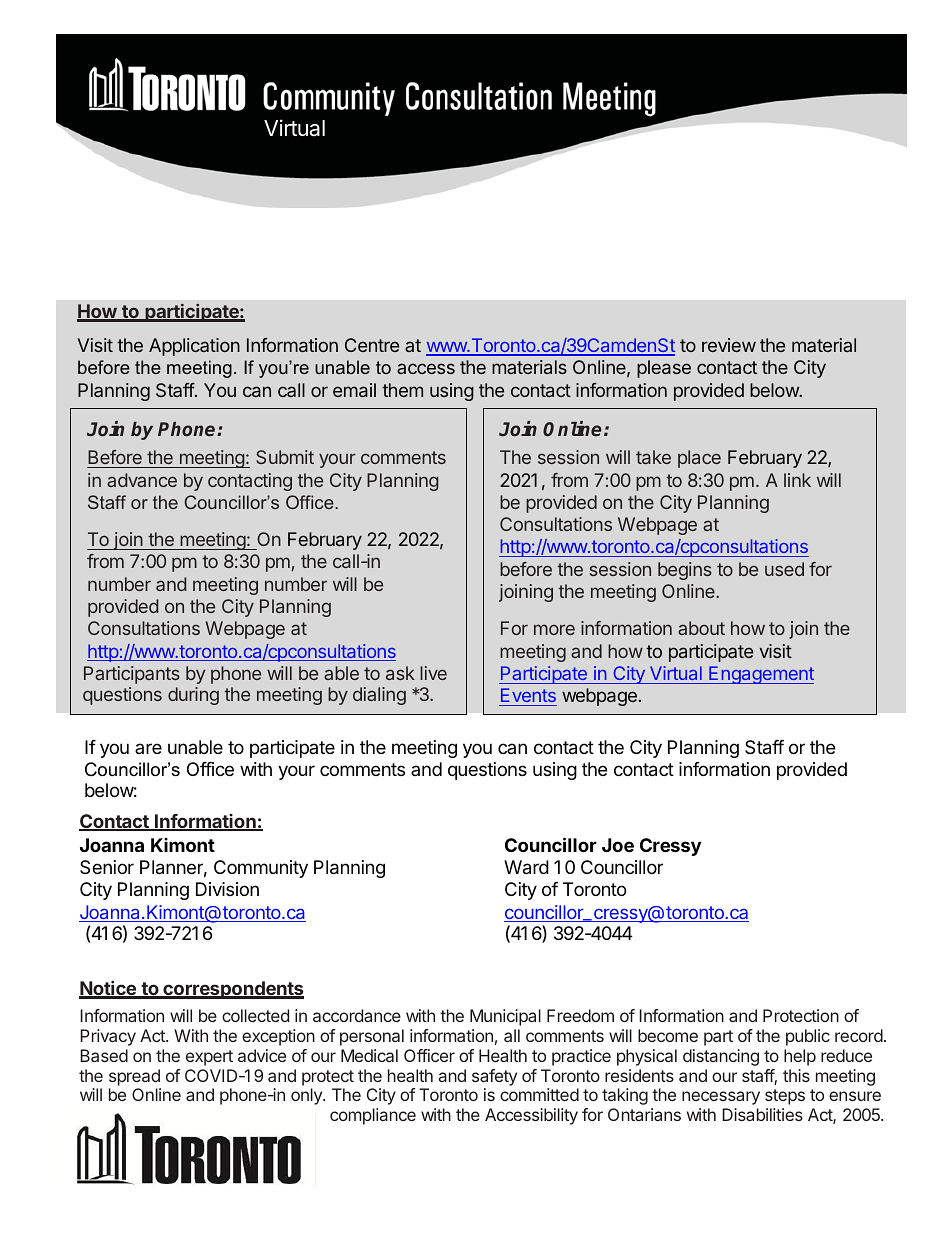  What do you see at coordinates (402, 390) in the page?
I see `them` at bounding box center [402, 390].
